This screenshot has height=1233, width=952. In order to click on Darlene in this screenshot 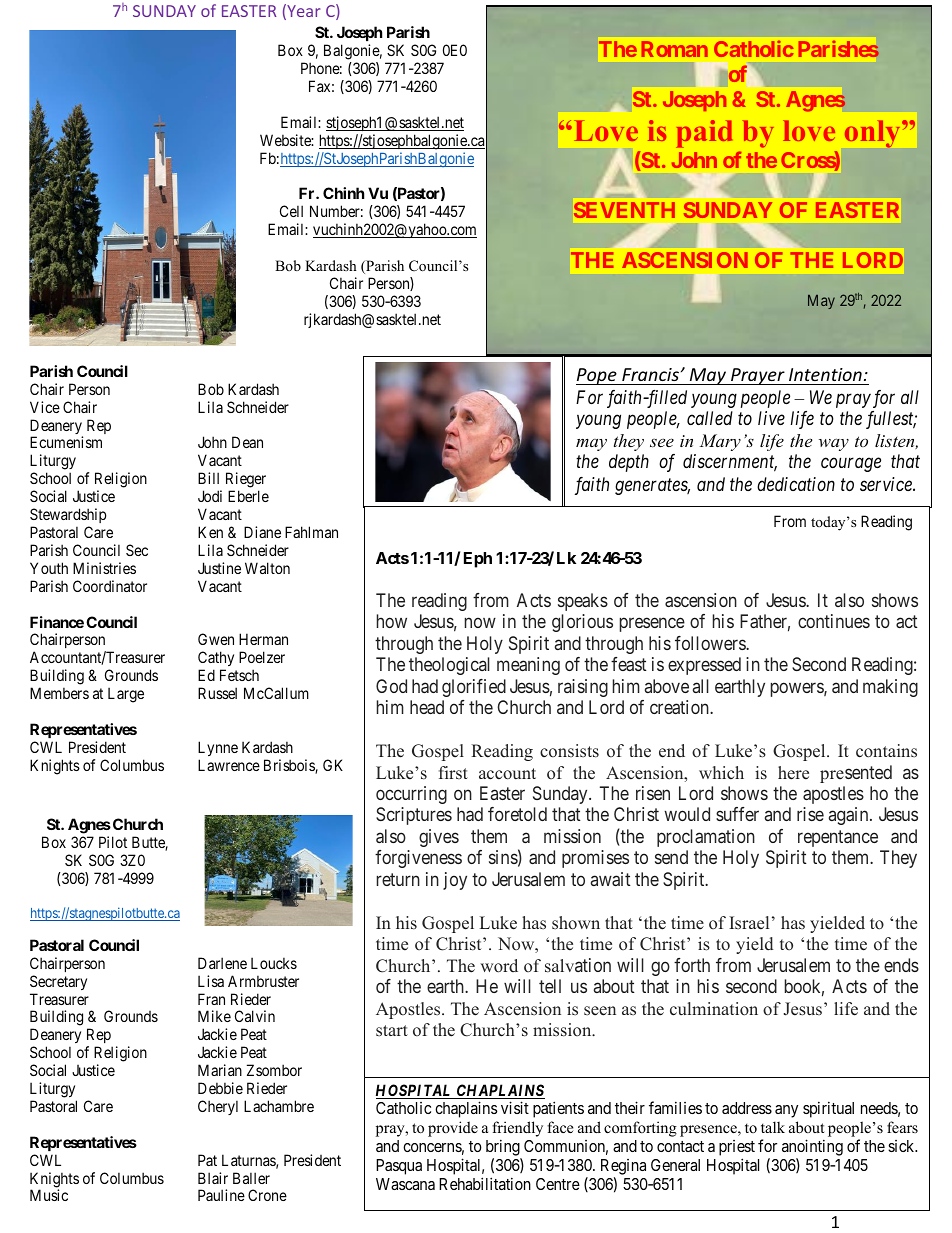, I will do `click(222, 963)`.
